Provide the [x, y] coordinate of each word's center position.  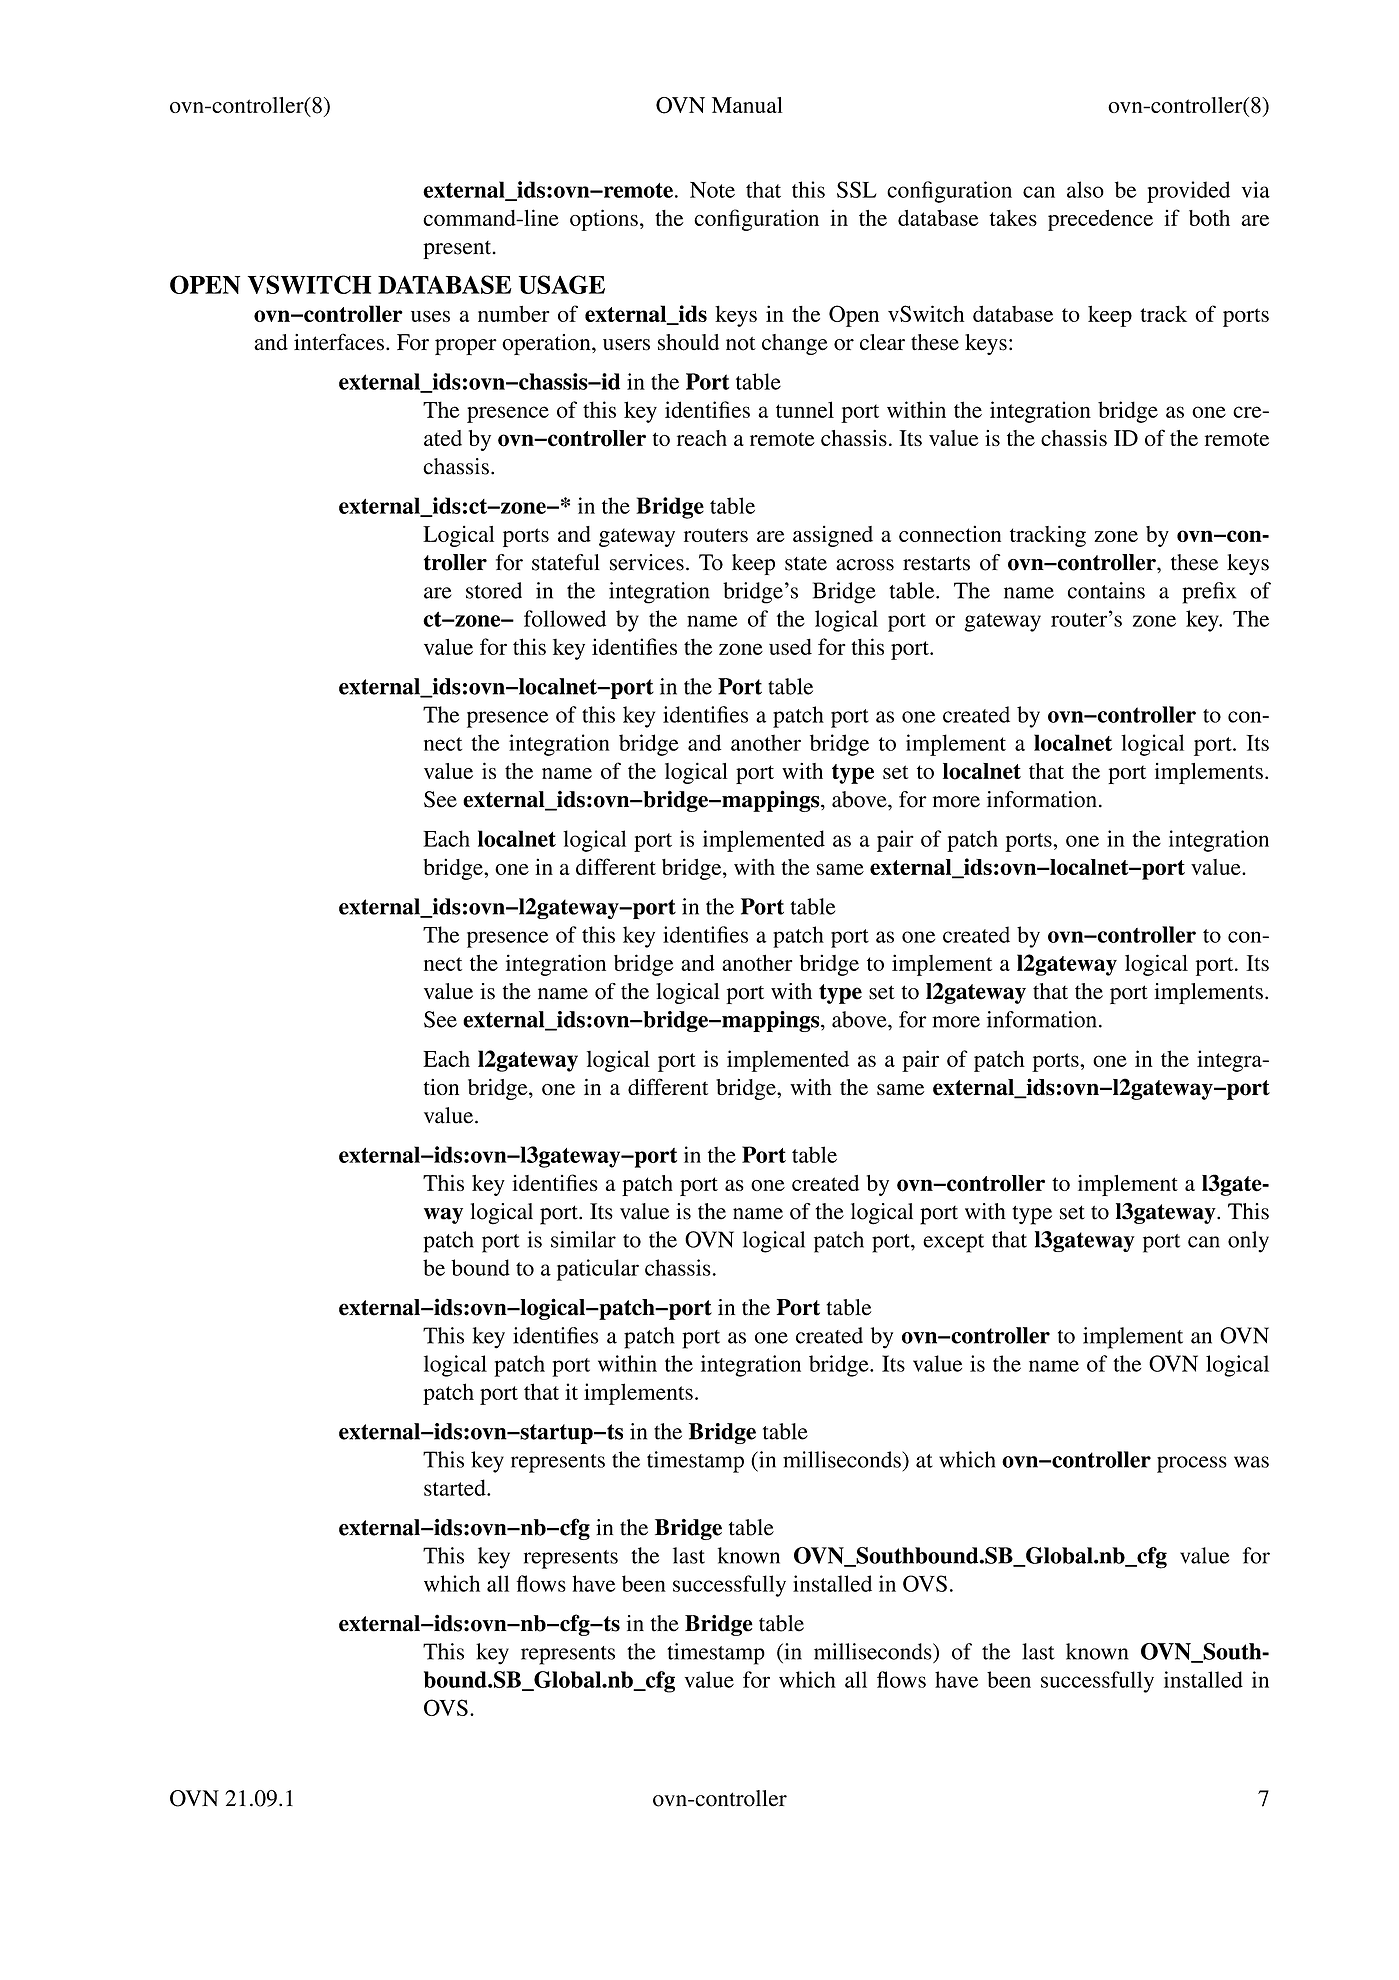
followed [565, 618]
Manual [747, 105]
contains [1106, 590]
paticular [598, 1270]
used [790, 646]
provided [1188, 192]
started [456, 1487]
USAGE [562, 284]
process [1192, 1464]
